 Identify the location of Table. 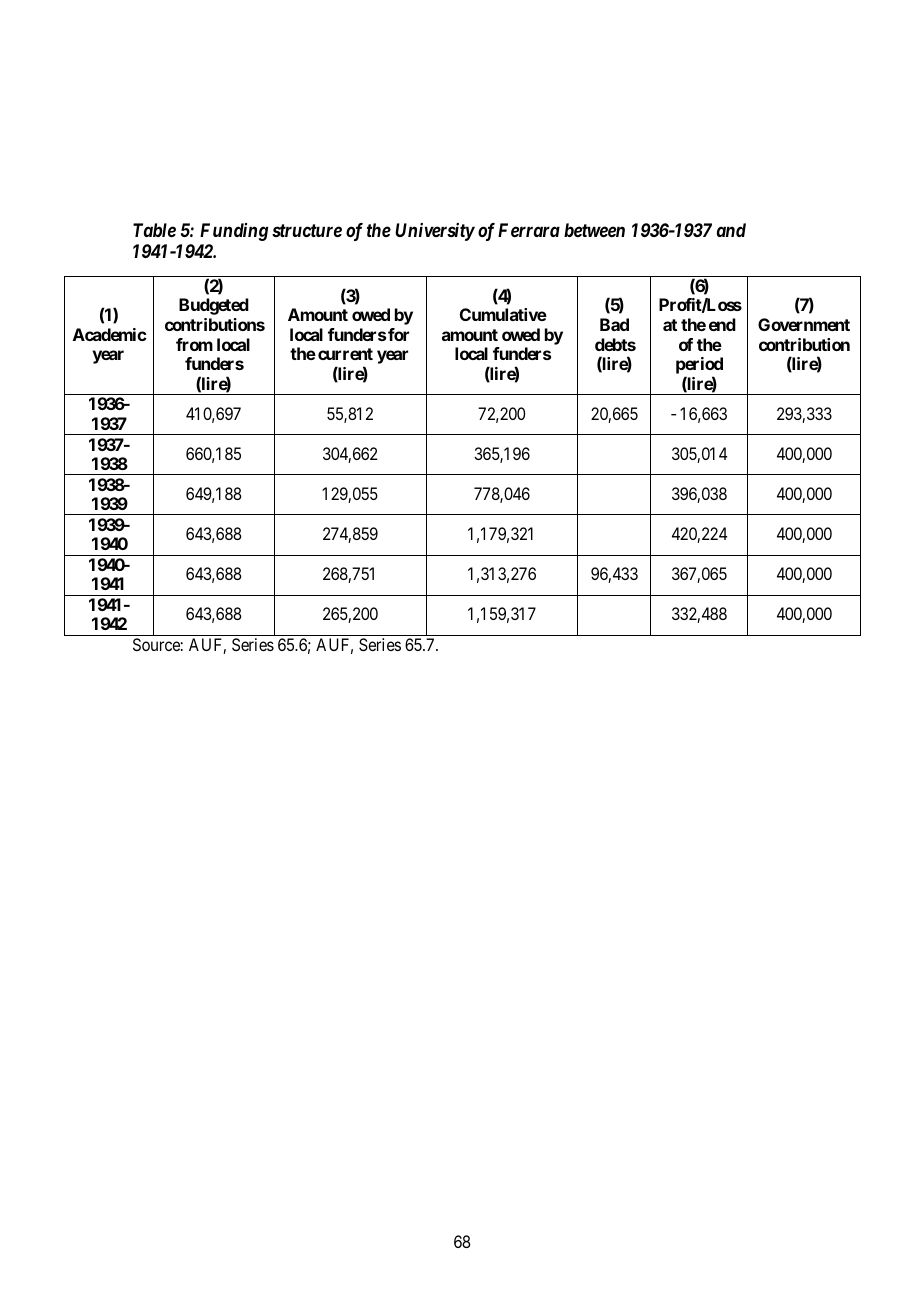
(154, 230).
